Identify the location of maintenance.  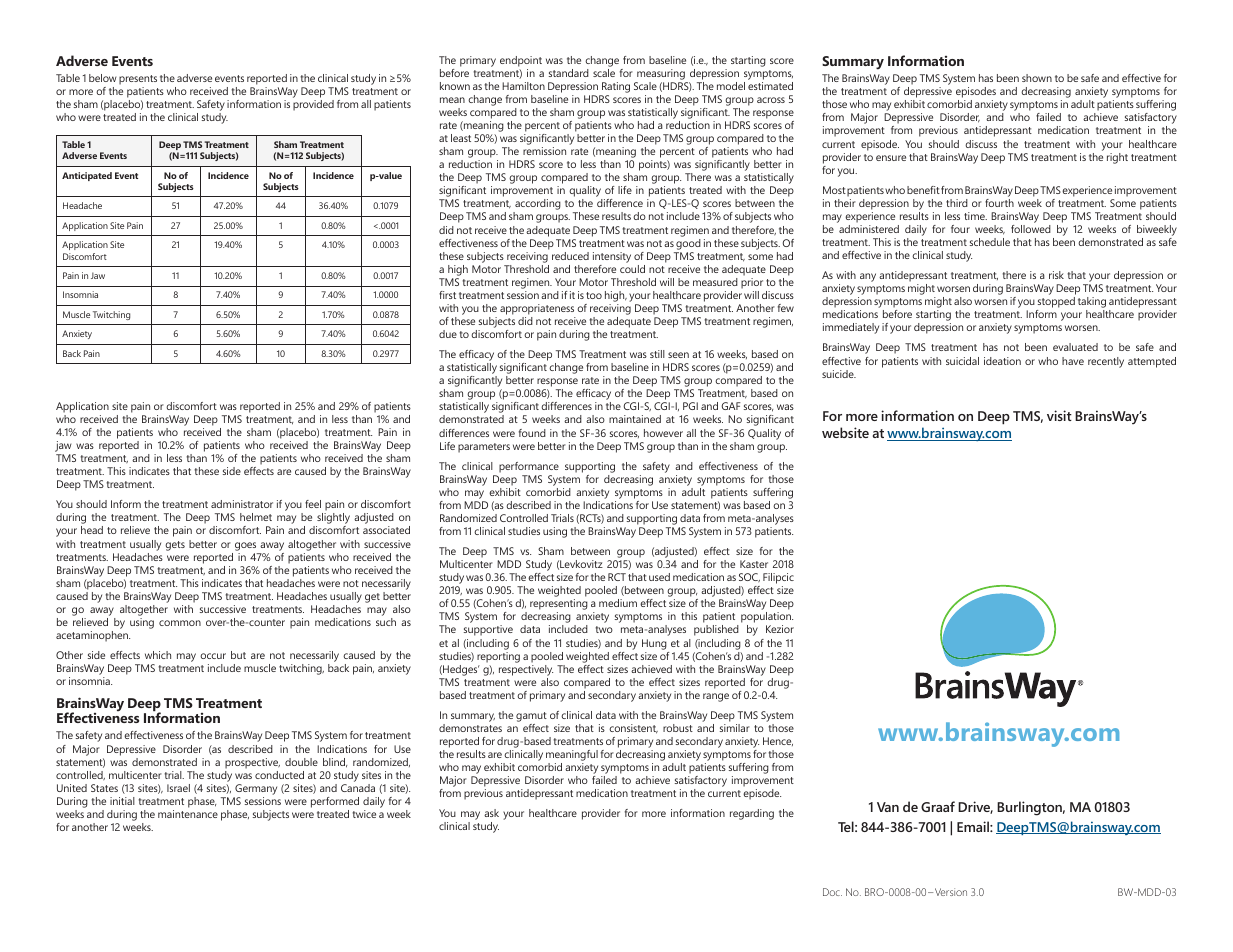
(188, 814).
